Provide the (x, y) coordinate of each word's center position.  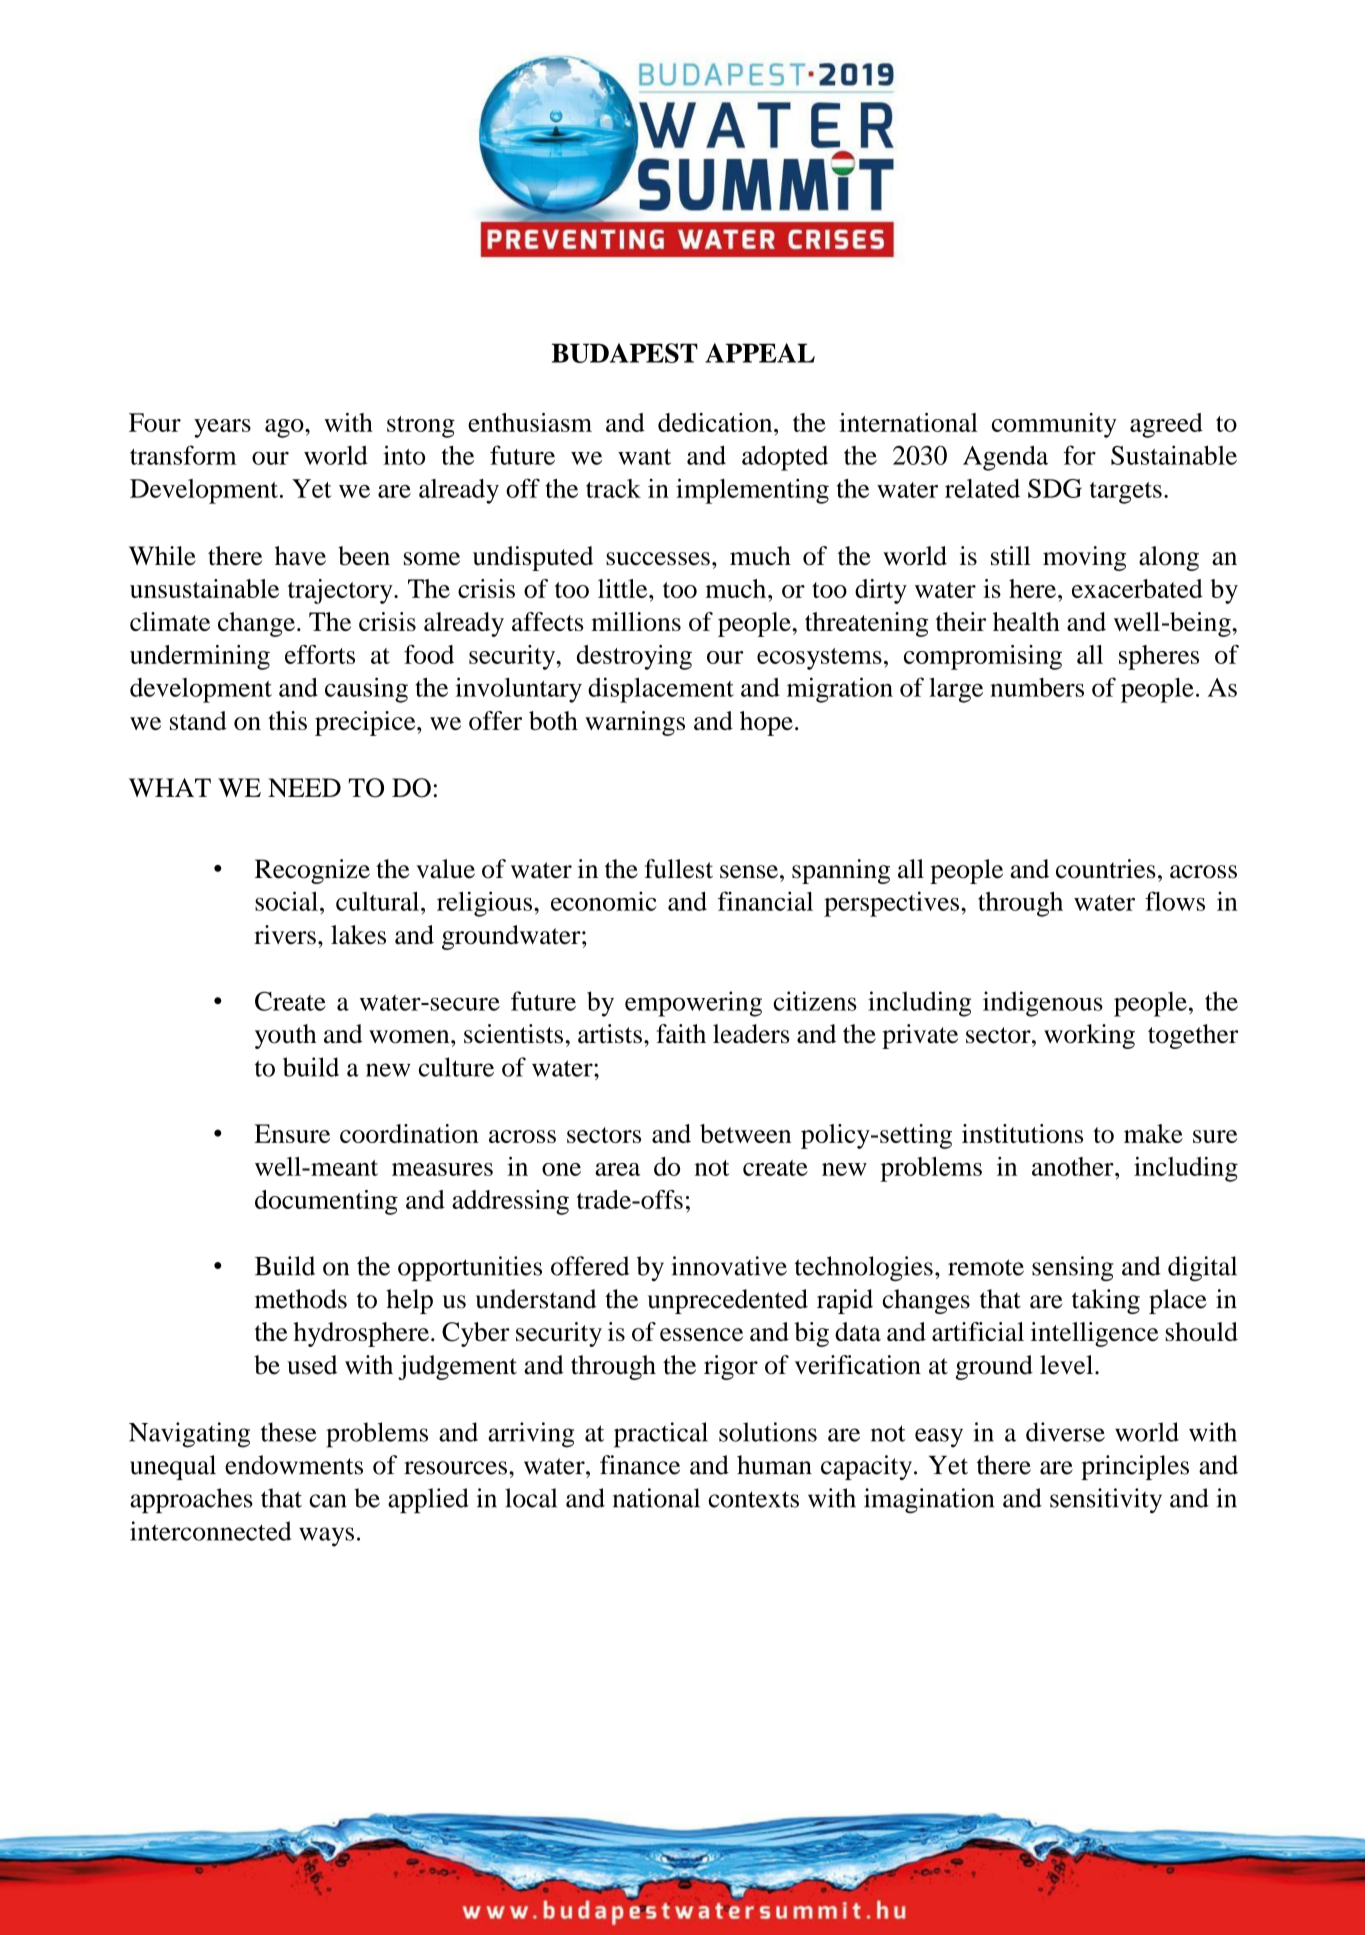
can (328, 1501)
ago (285, 428)
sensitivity (1106, 1500)
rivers (285, 935)
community (1054, 425)
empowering (693, 1004)
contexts (753, 1499)
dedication (716, 422)
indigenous (1043, 1004)
